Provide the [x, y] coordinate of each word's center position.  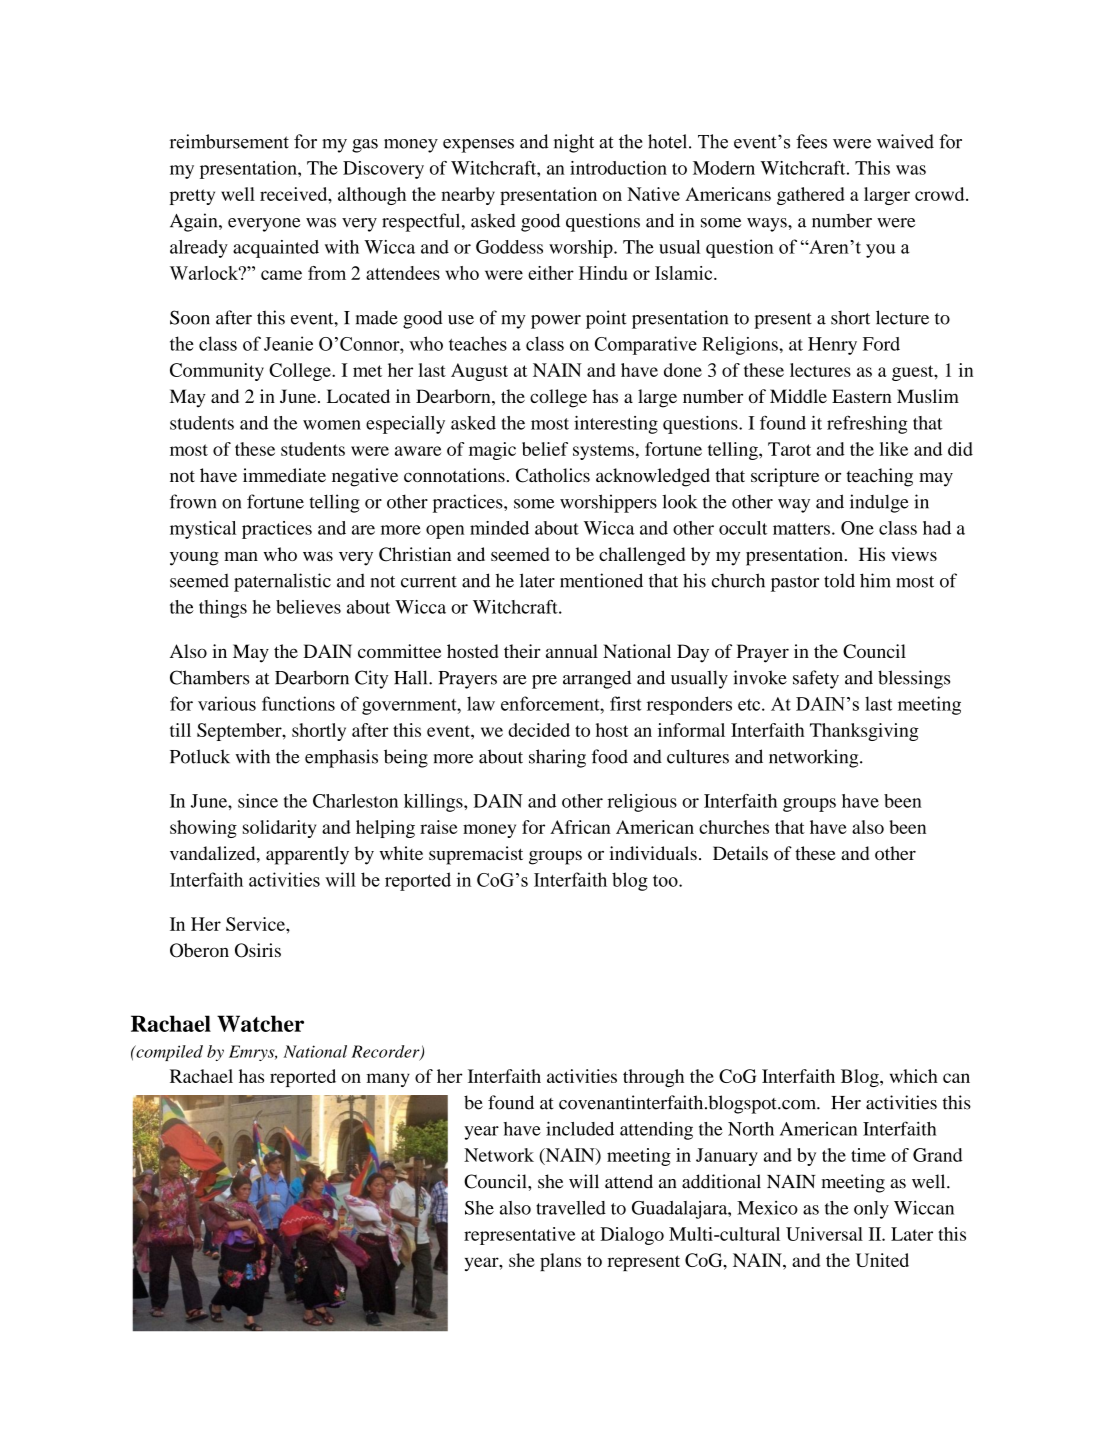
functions [298, 703]
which [914, 1076]
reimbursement [229, 141]
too [666, 881]
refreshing [867, 425]
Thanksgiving [864, 732]
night [573, 143]
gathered [811, 196]
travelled [571, 1208]
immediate [284, 475]
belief [545, 449]
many [388, 1080]
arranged [597, 679]
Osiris [258, 950]
